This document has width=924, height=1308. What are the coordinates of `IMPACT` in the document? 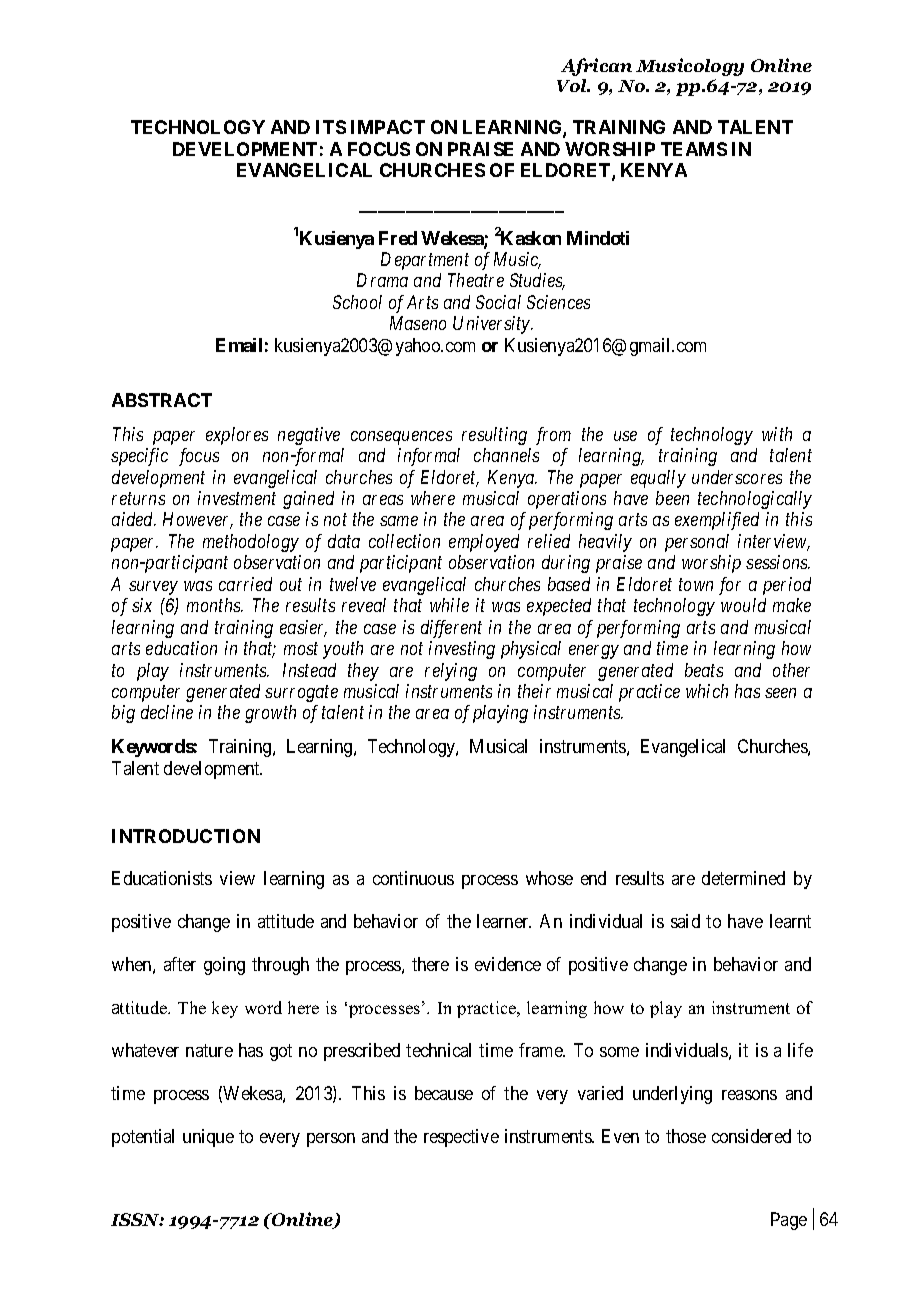 It's located at (388, 127).
